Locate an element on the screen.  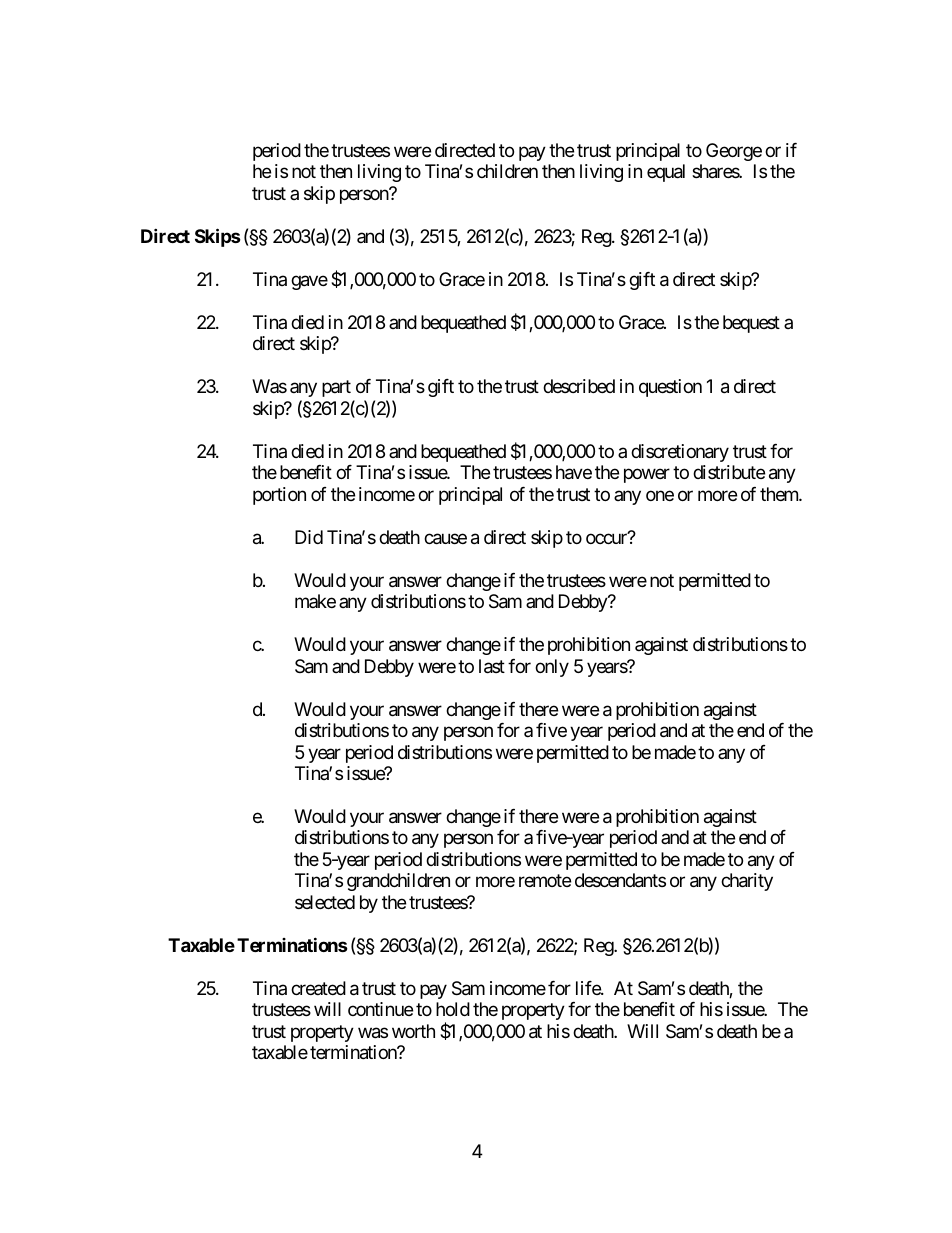
Did is located at coordinates (309, 537).
